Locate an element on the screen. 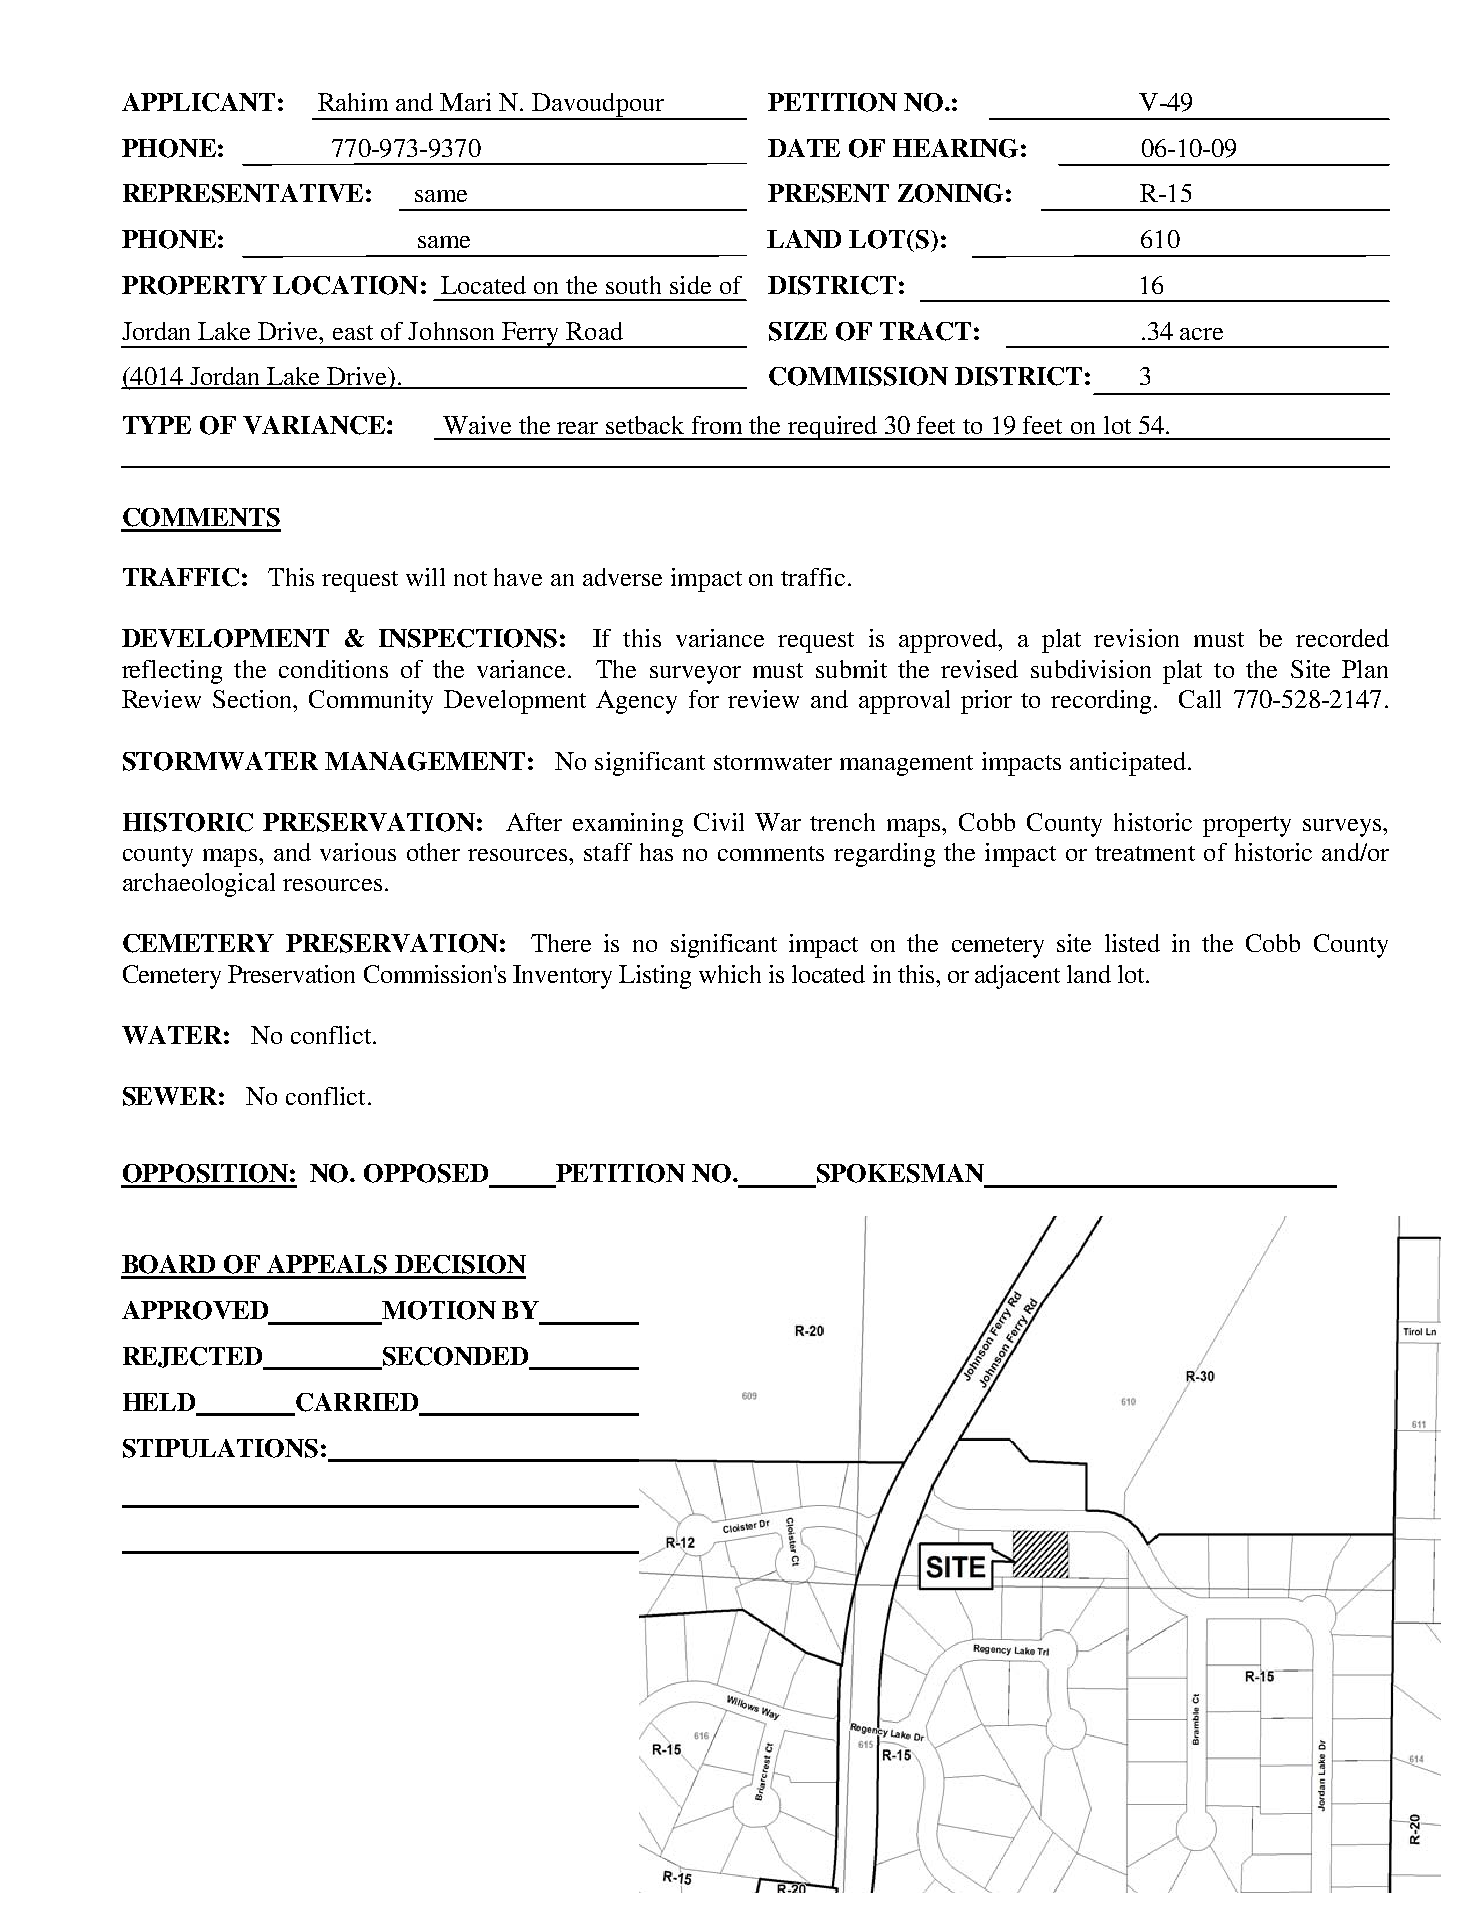  CARRIED is located at coordinates (357, 1402).
